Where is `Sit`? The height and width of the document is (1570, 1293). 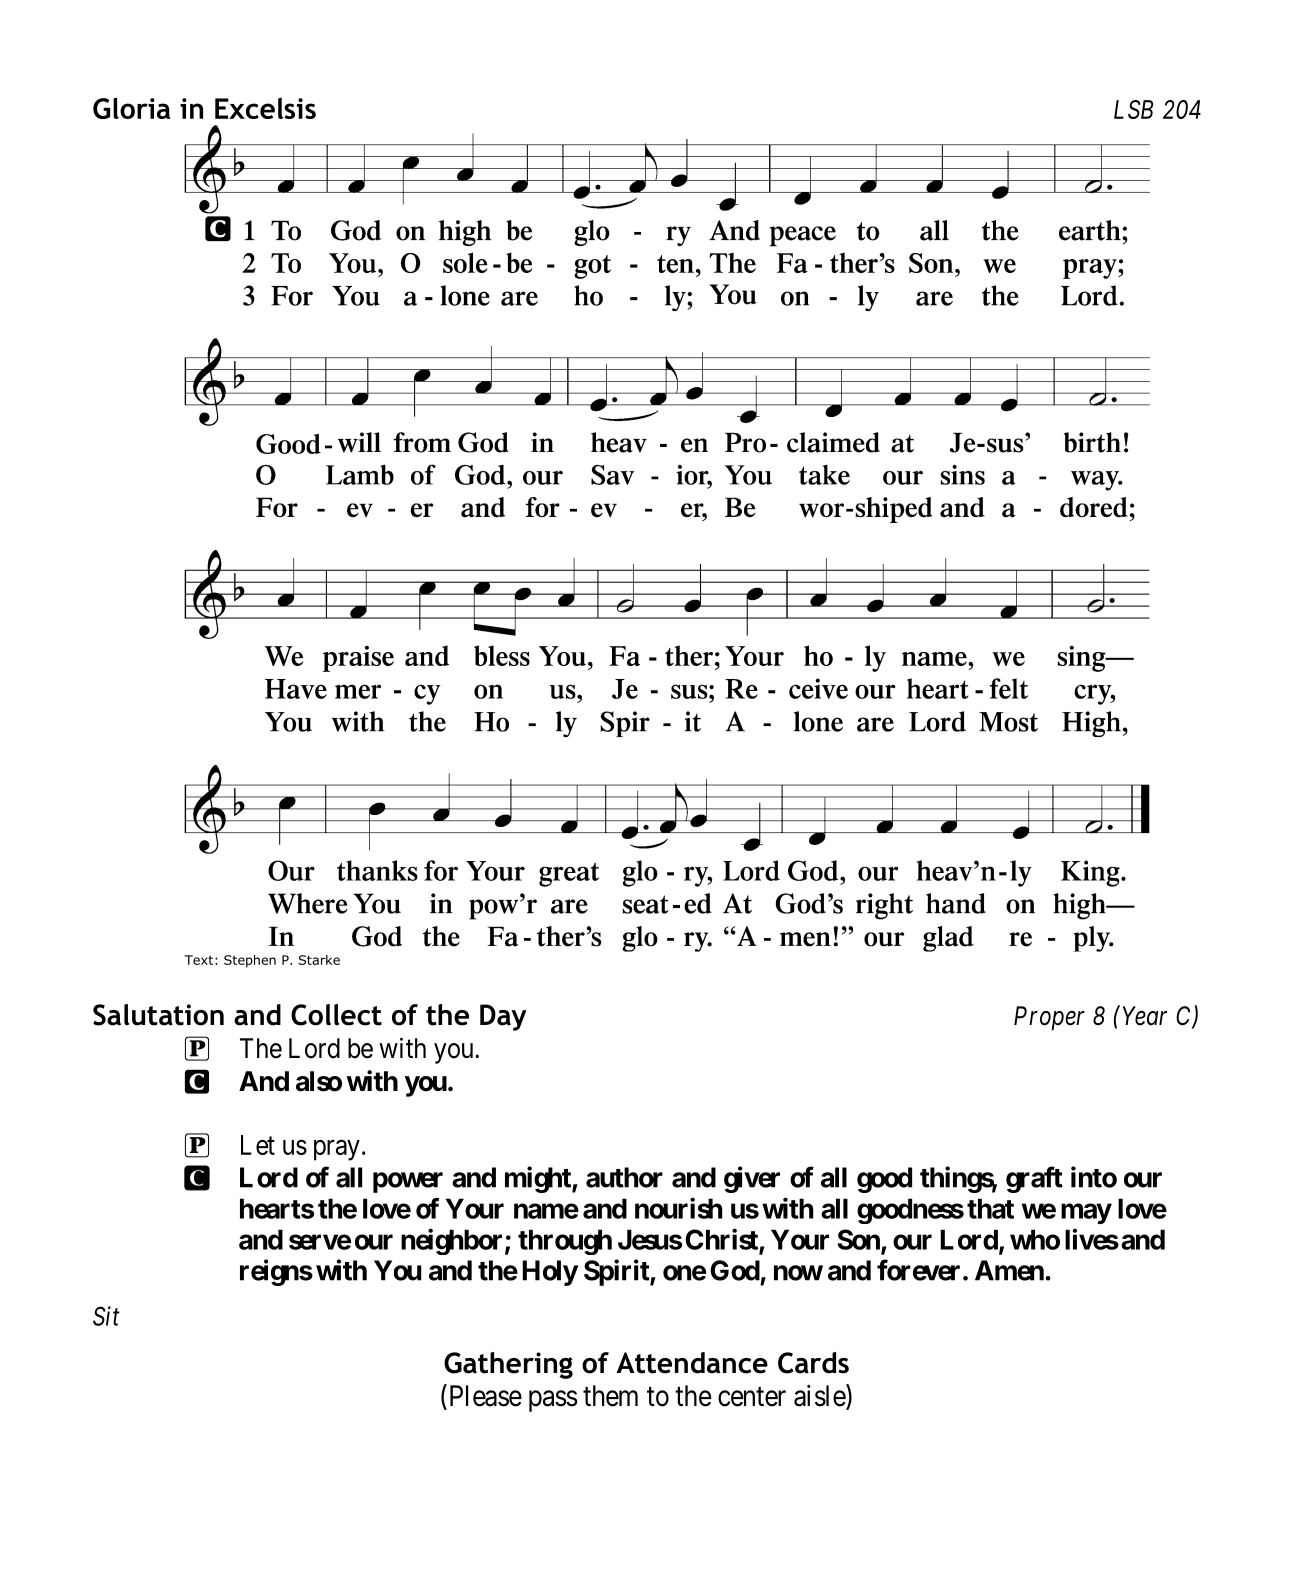
Sit is located at coordinates (106, 1316).
